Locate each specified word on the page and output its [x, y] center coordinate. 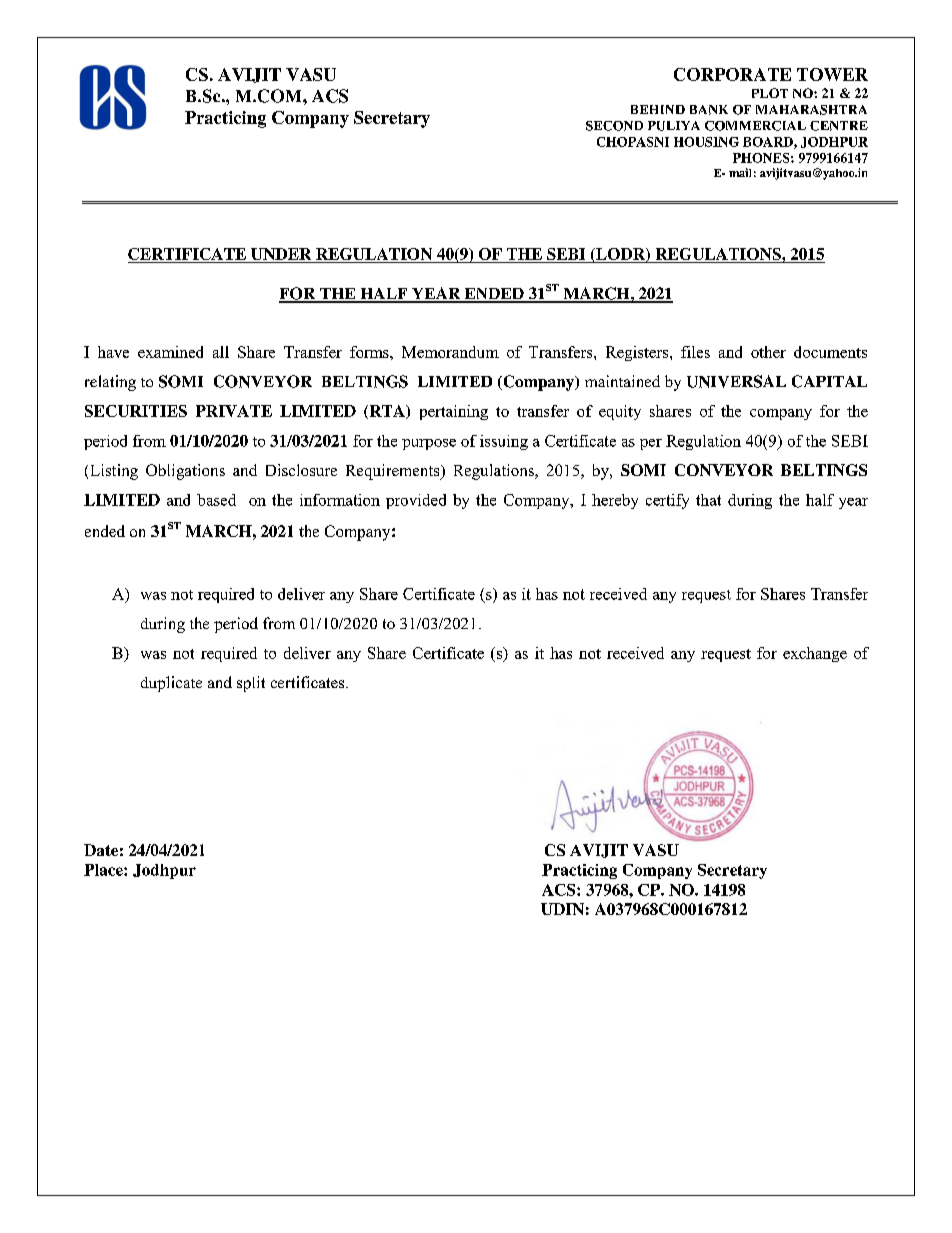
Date [101, 850]
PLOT [770, 93]
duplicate [171, 684]
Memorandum [450, 352]
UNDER [281, 254]
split [251, 684]
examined [170, 352]
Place [104, 870]
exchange [815, 654]
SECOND [614, 126]
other [768, 352]
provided [416, 501]
